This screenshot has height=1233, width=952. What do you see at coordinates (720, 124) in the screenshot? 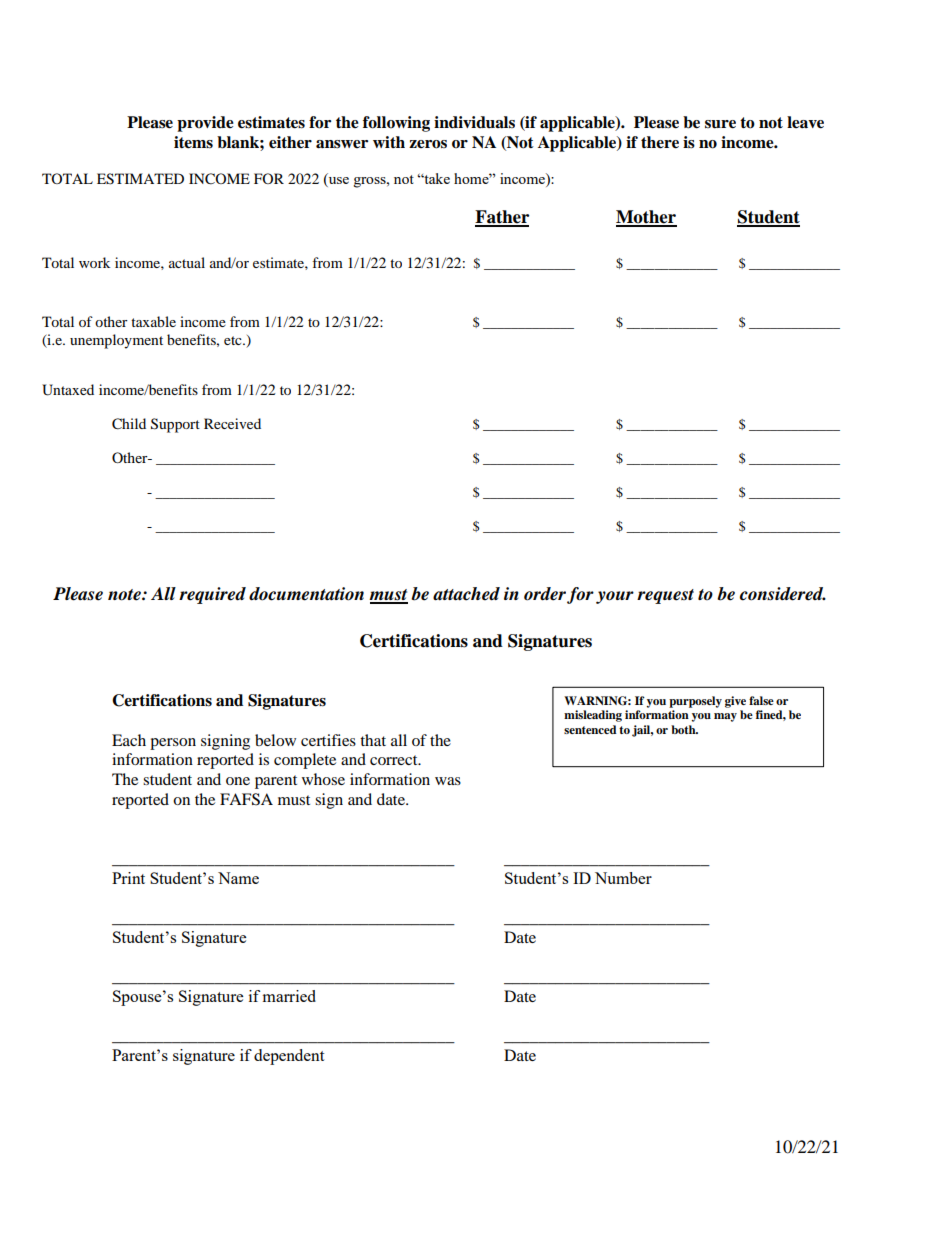
I see `sure` at bounding box center [720, 124].
